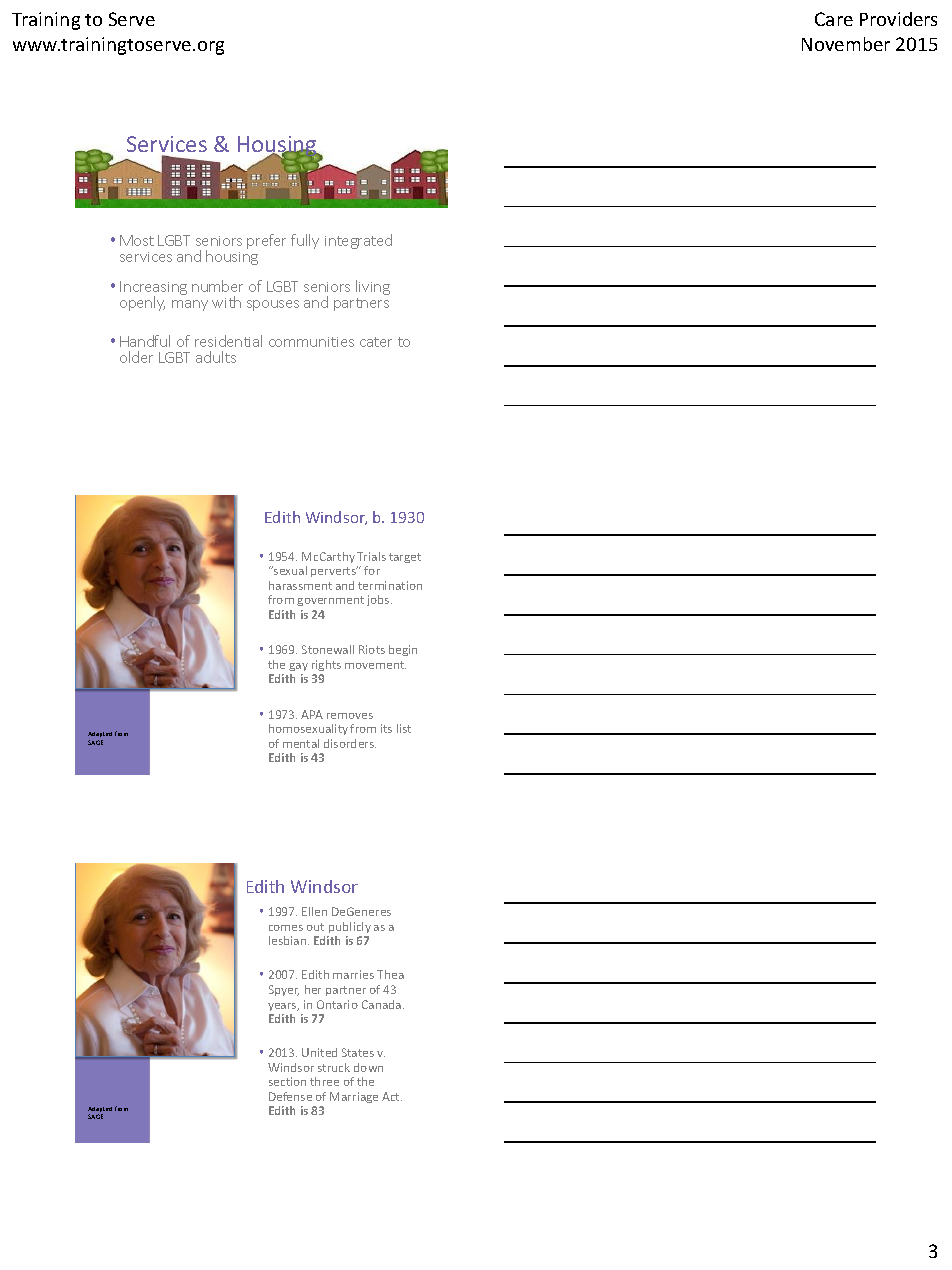 This document has height=1270, width=952. What do you see at coordinates (390, 585) in the document?
I see `termination` at bounding box center [390, 585].
